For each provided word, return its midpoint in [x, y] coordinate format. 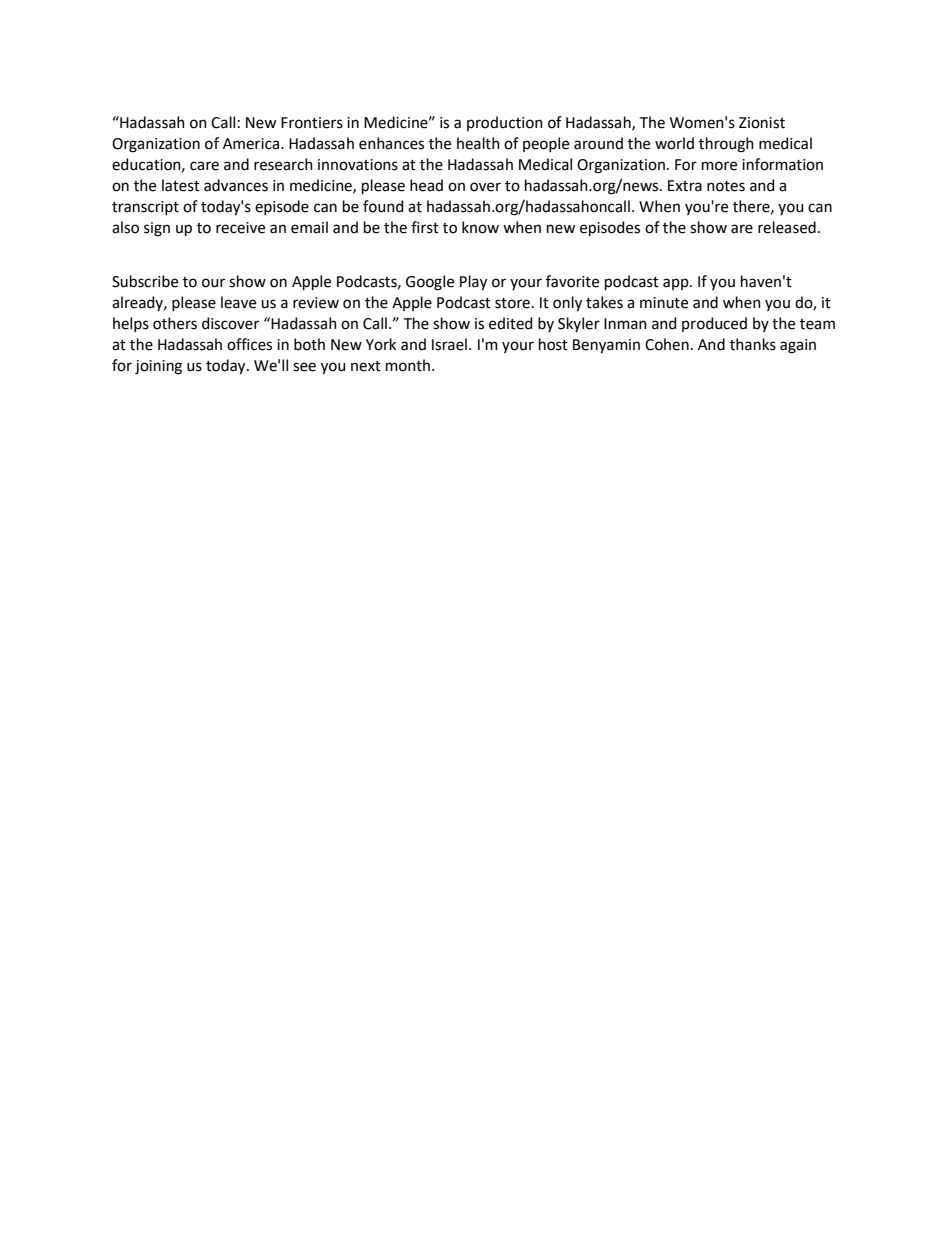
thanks [753, 344]
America [252, 144]
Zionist [762, 123]
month [408, 365]
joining [158, 367]
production [505, 123]
